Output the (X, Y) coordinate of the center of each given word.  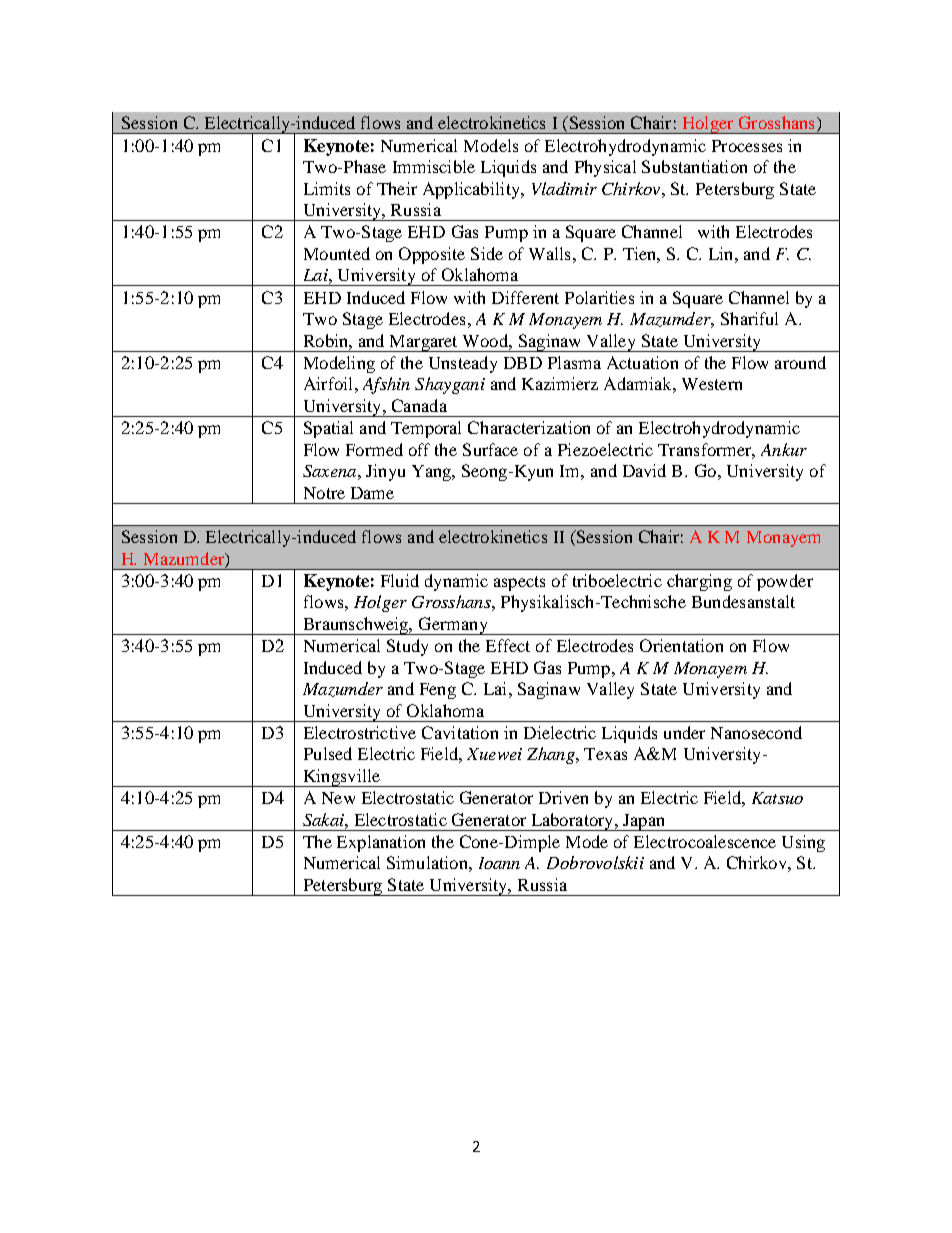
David (644, 470)
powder (785, 582)
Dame (372, 493)
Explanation (381, 843)
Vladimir (564, 188)
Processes (747, 146)
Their (397, 188)
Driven (563, 797)
